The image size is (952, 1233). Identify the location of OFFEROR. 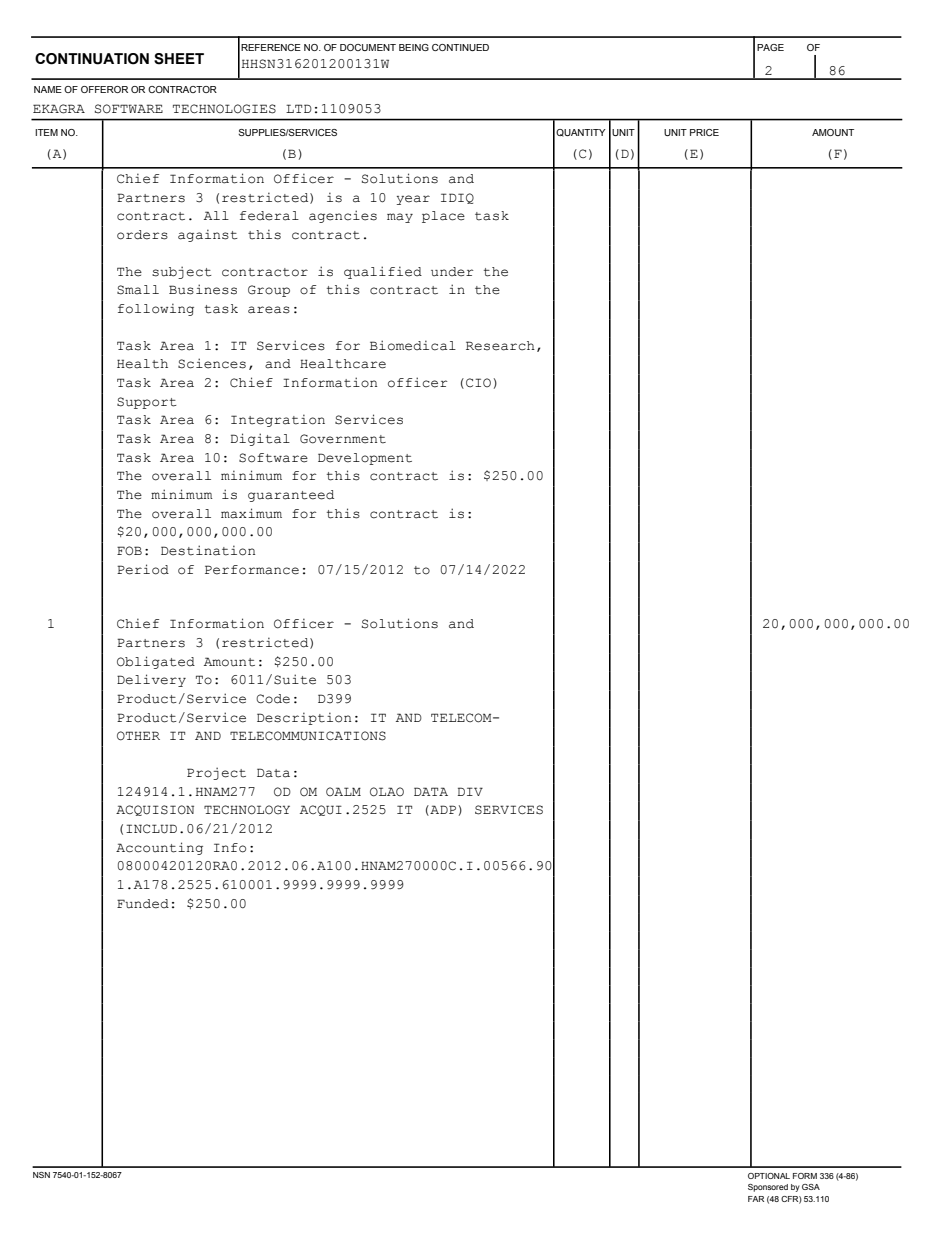
(104, 89).
